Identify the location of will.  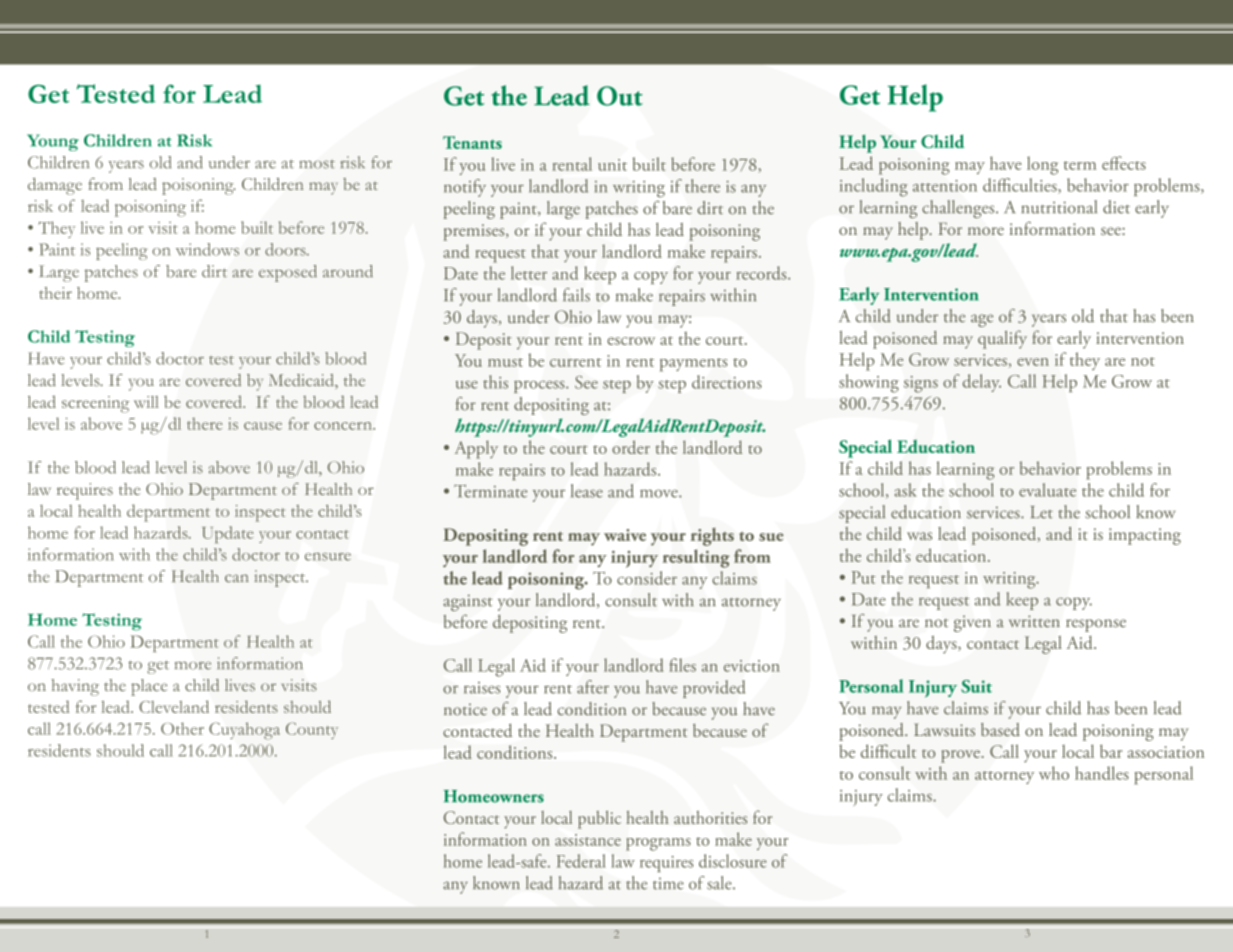
(146, 402).
